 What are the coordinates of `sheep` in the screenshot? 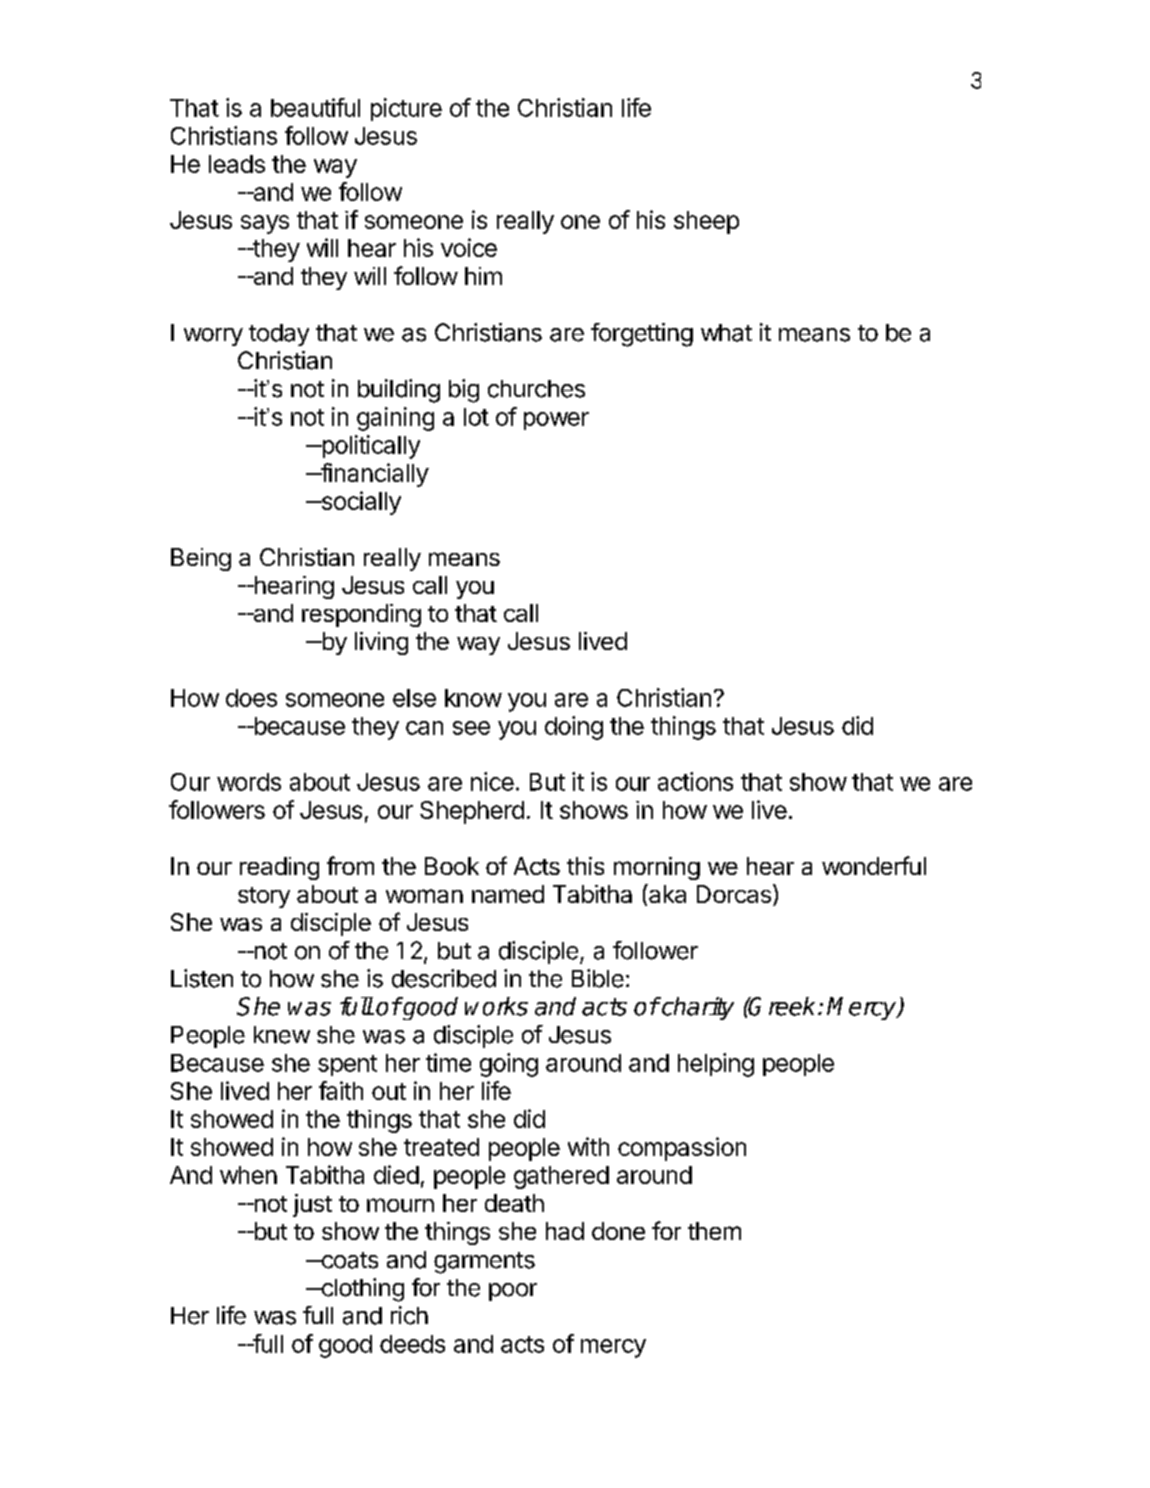 It's located at (706, 222).
